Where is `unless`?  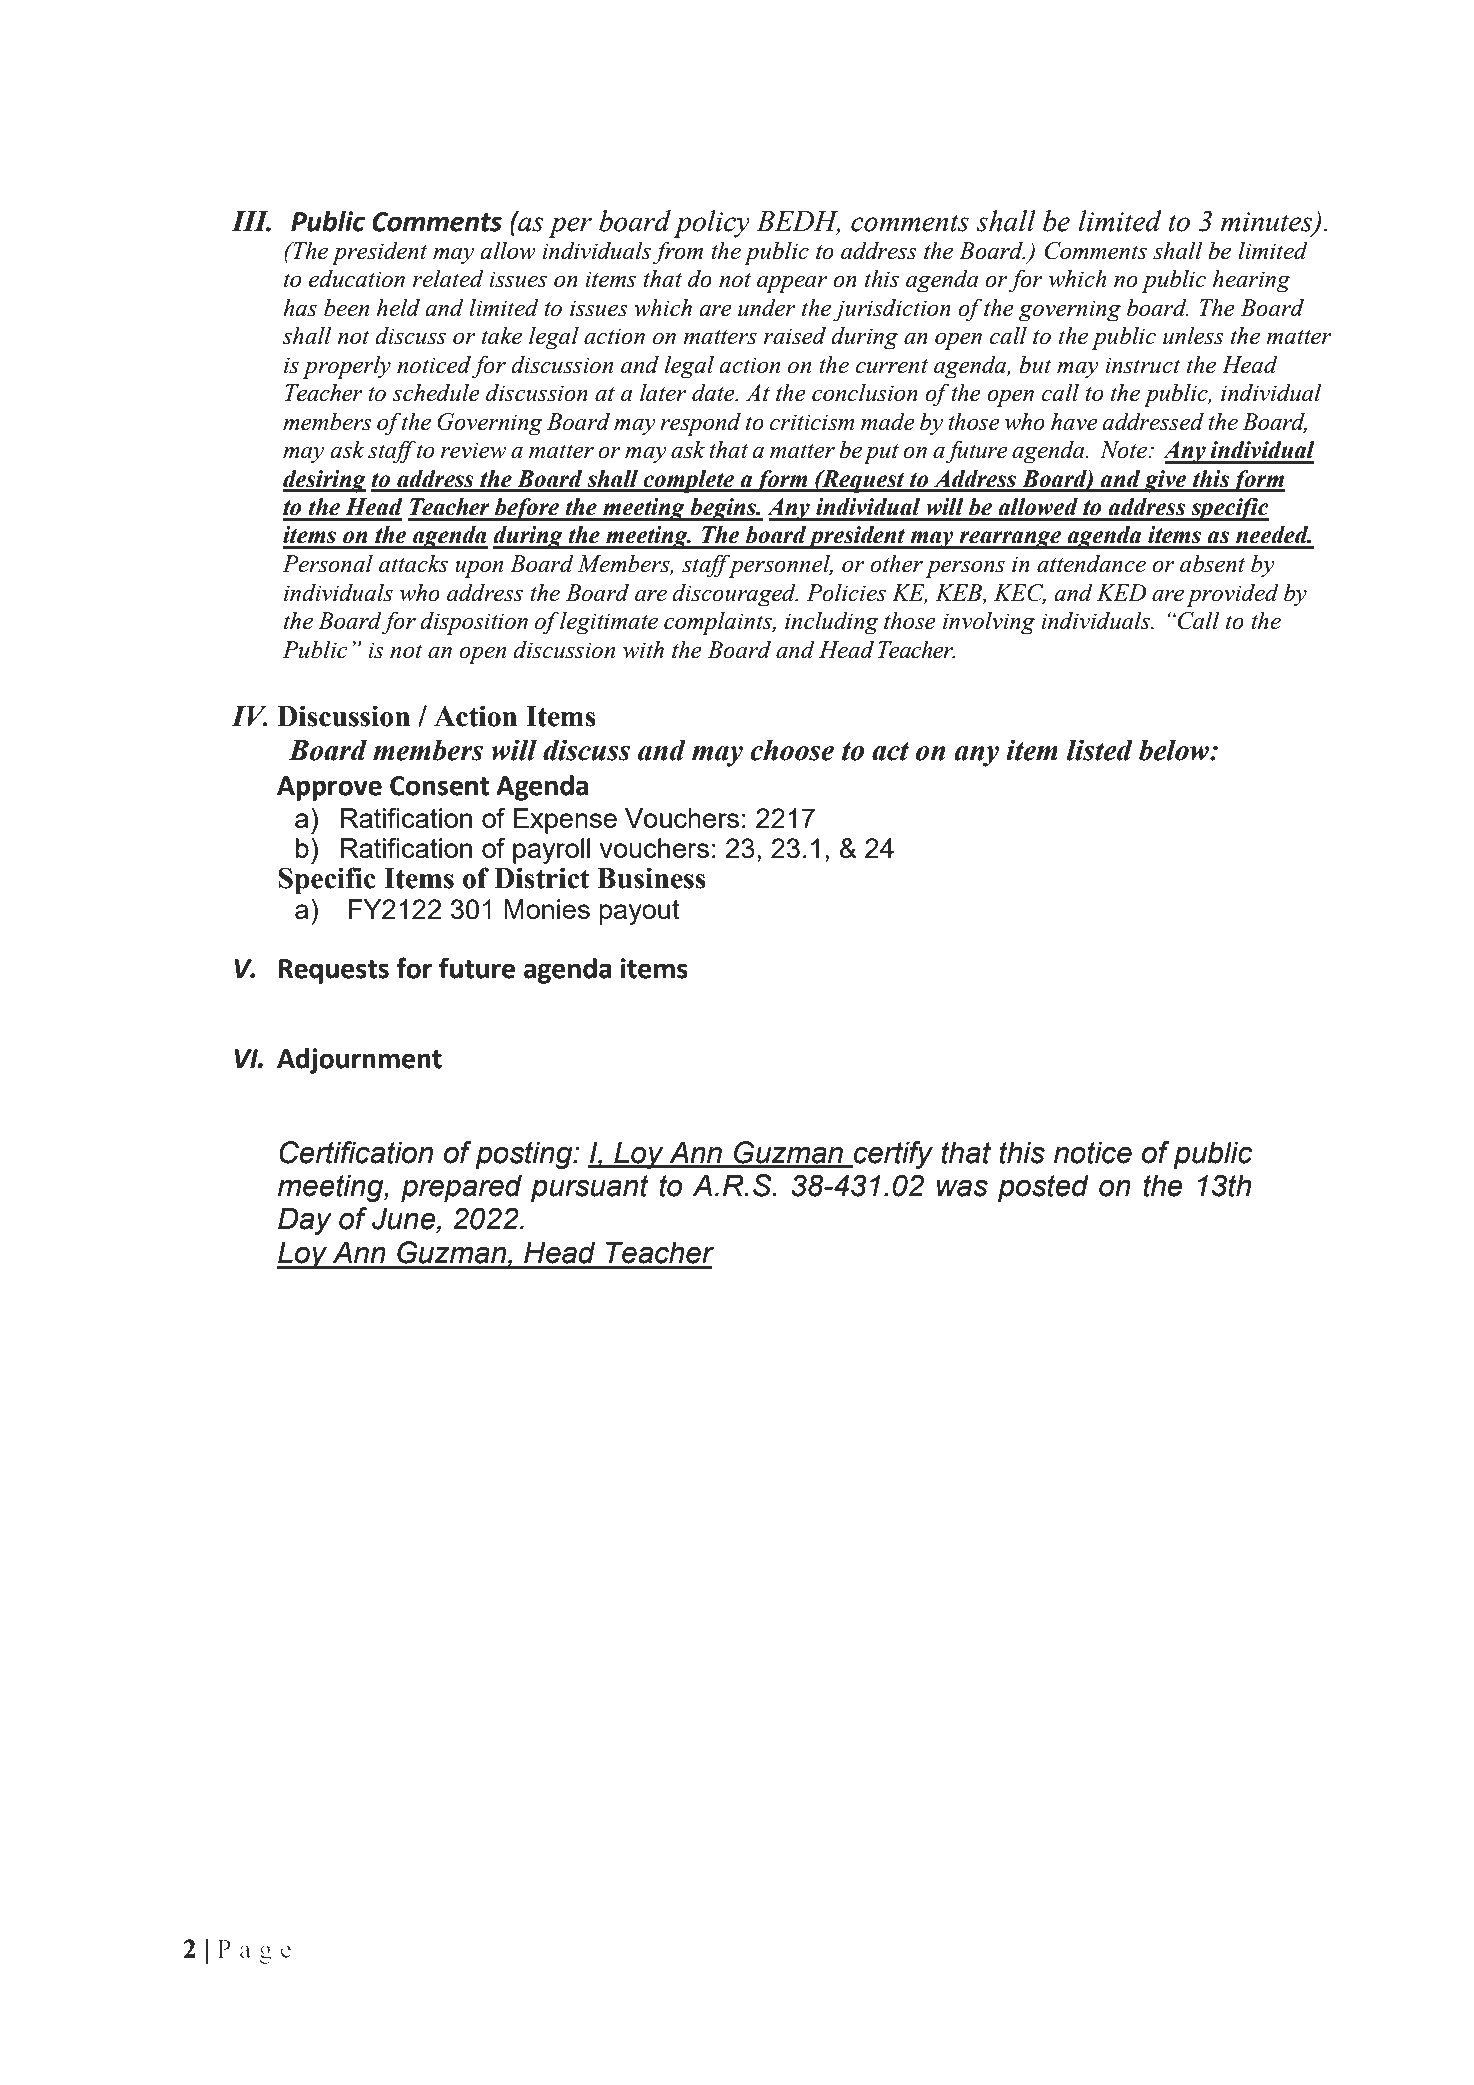
unless is located at coordinates (1193, 335).
